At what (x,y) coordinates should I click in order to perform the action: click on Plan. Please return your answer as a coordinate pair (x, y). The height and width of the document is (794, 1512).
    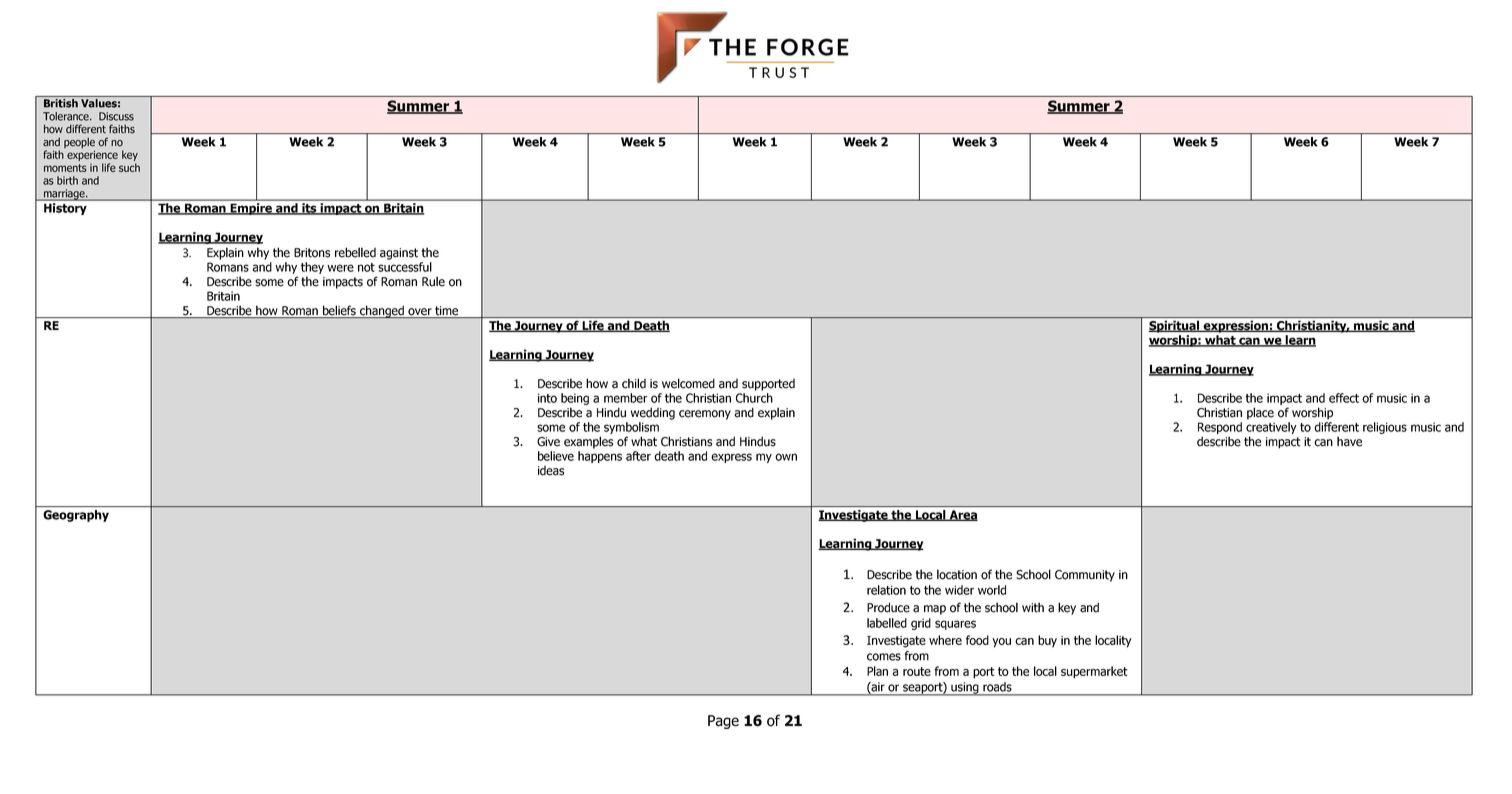
    Looking at the image, I should click on (877, 671).
